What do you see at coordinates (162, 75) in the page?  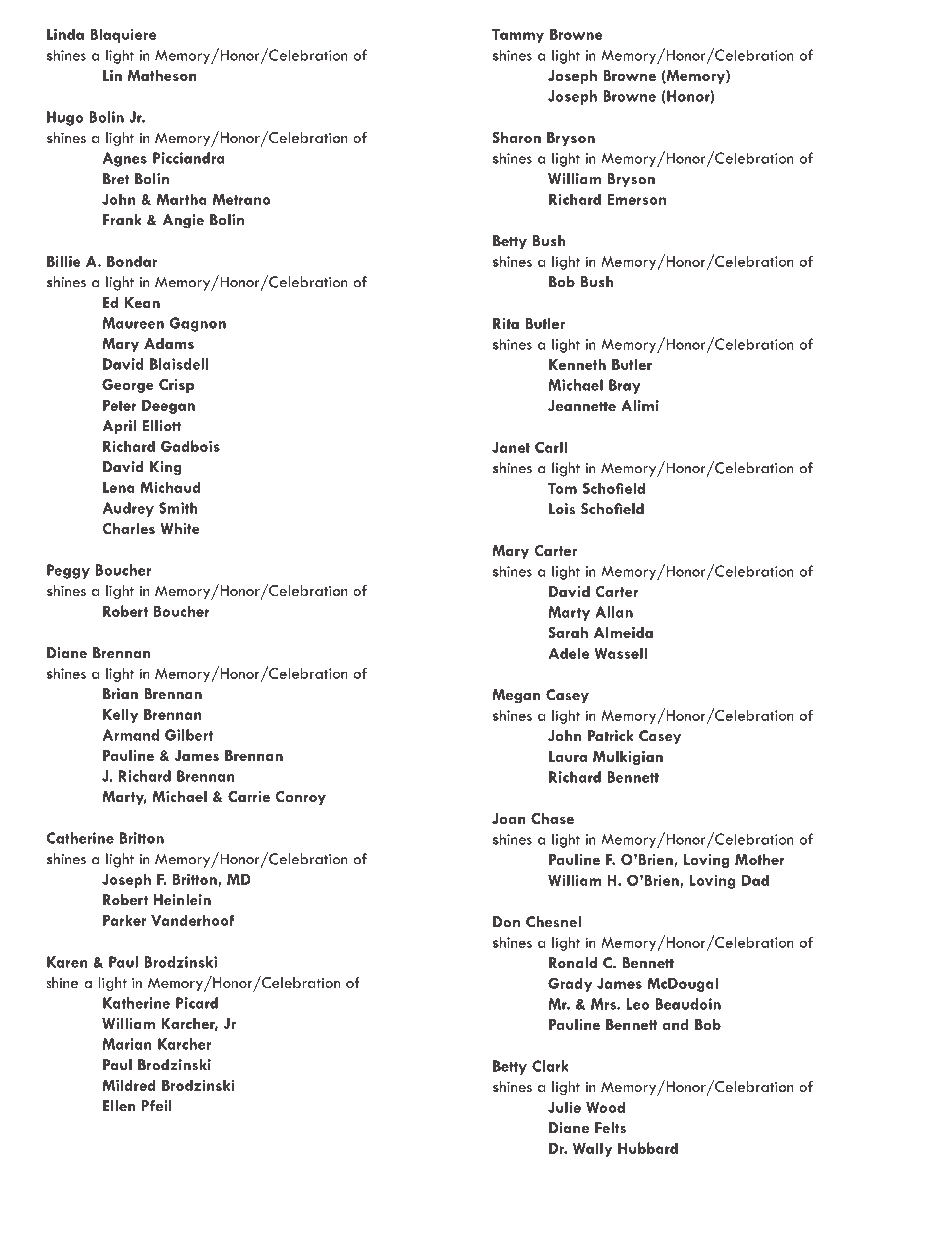 I see `Matheson` at bounding box center [162, 75].
